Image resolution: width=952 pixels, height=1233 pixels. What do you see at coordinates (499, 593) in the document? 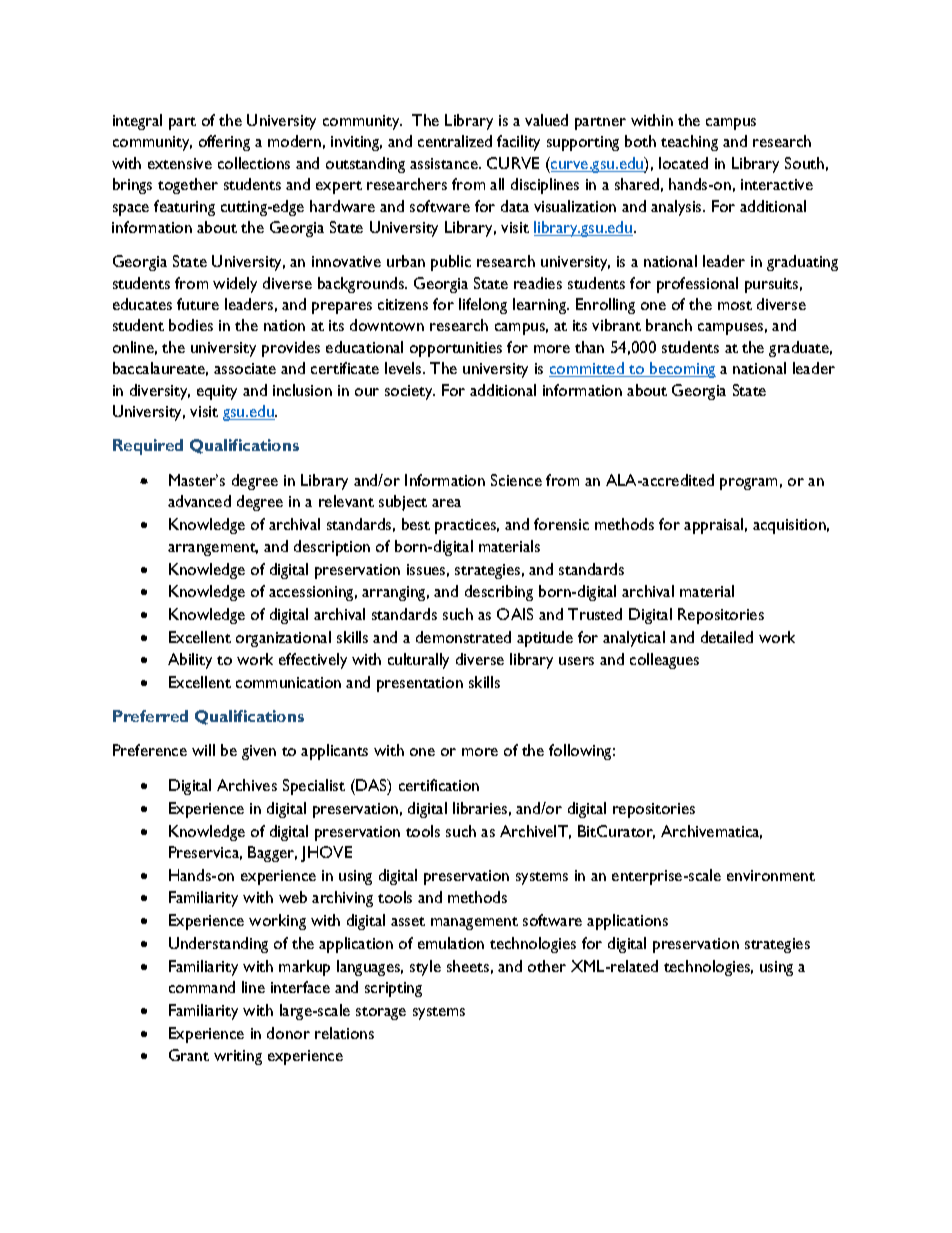
I see `describing` at bounding box center [499, 593].
